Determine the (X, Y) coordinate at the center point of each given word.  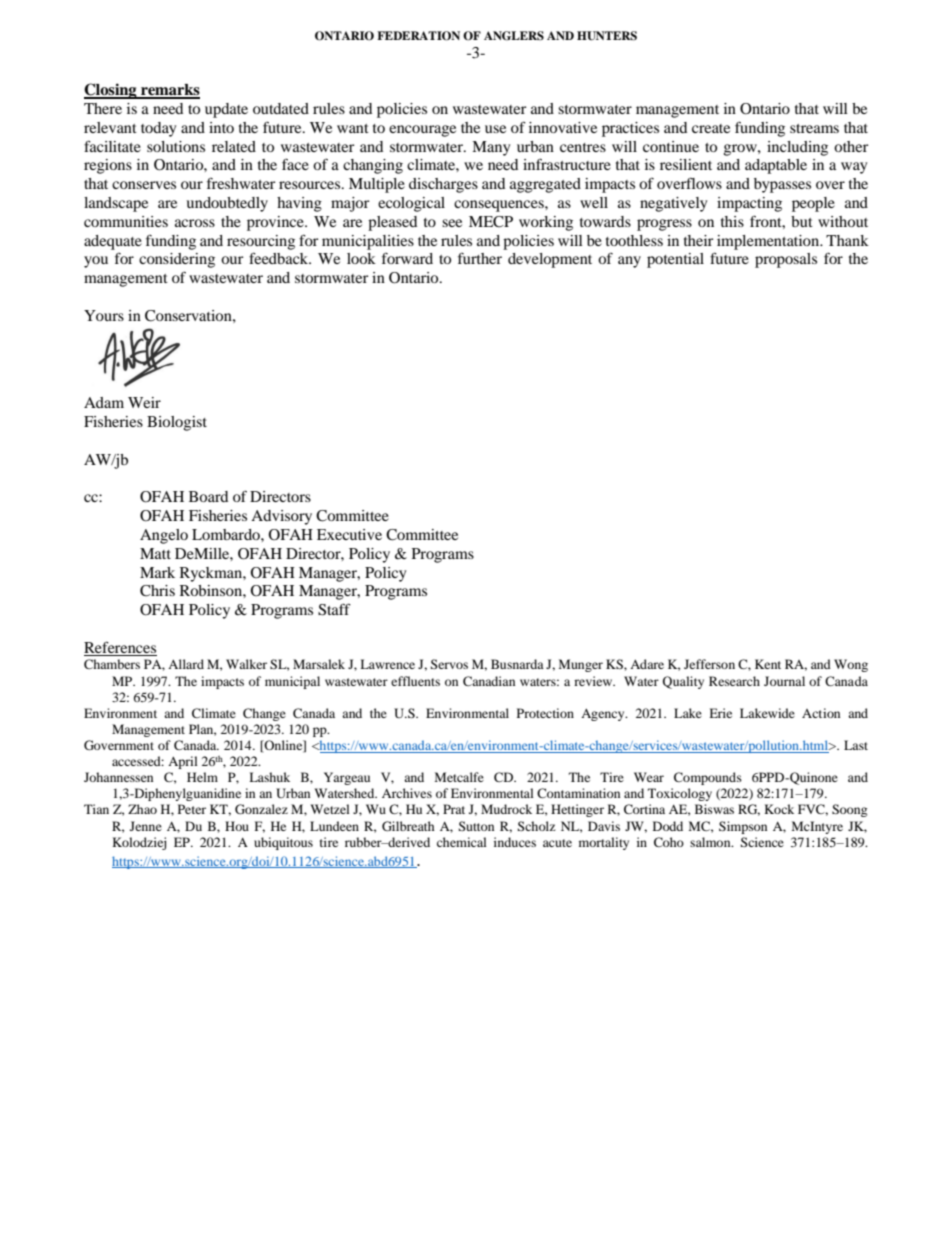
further (480, 258)
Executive (349, 534)
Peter (192, 809)
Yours (104, 315)
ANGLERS (514, 36)
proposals (786, 260)
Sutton (476, 826)
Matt (155, 553)
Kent (768, 664)
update (226, 110)
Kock (779, 809)
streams (814, 128)
